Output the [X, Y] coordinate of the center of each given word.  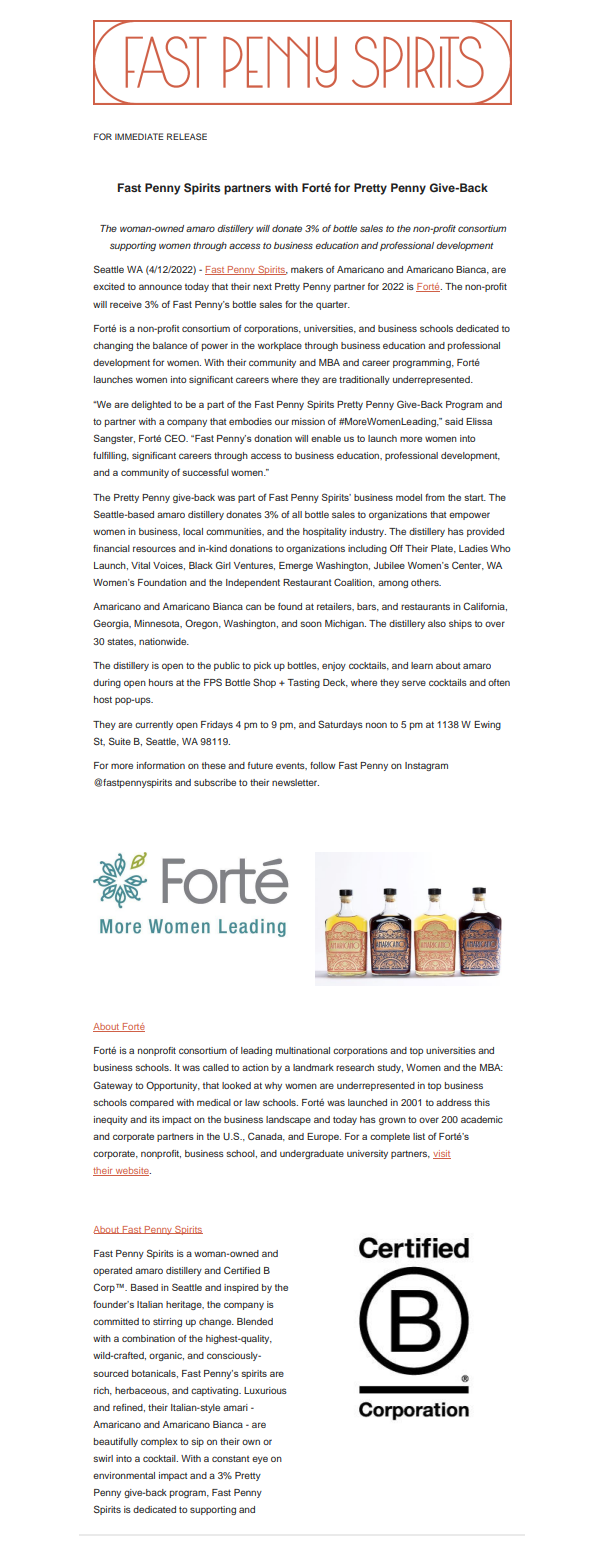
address [454, 1102]
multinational [303, 1050]
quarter [333, 305]
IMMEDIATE [139, 136]
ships [460, 624]
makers [307, 269]
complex [159, 1442]
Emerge [296, 566]
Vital [140, 565]
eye [260, 1460]
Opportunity [173, 1086]
